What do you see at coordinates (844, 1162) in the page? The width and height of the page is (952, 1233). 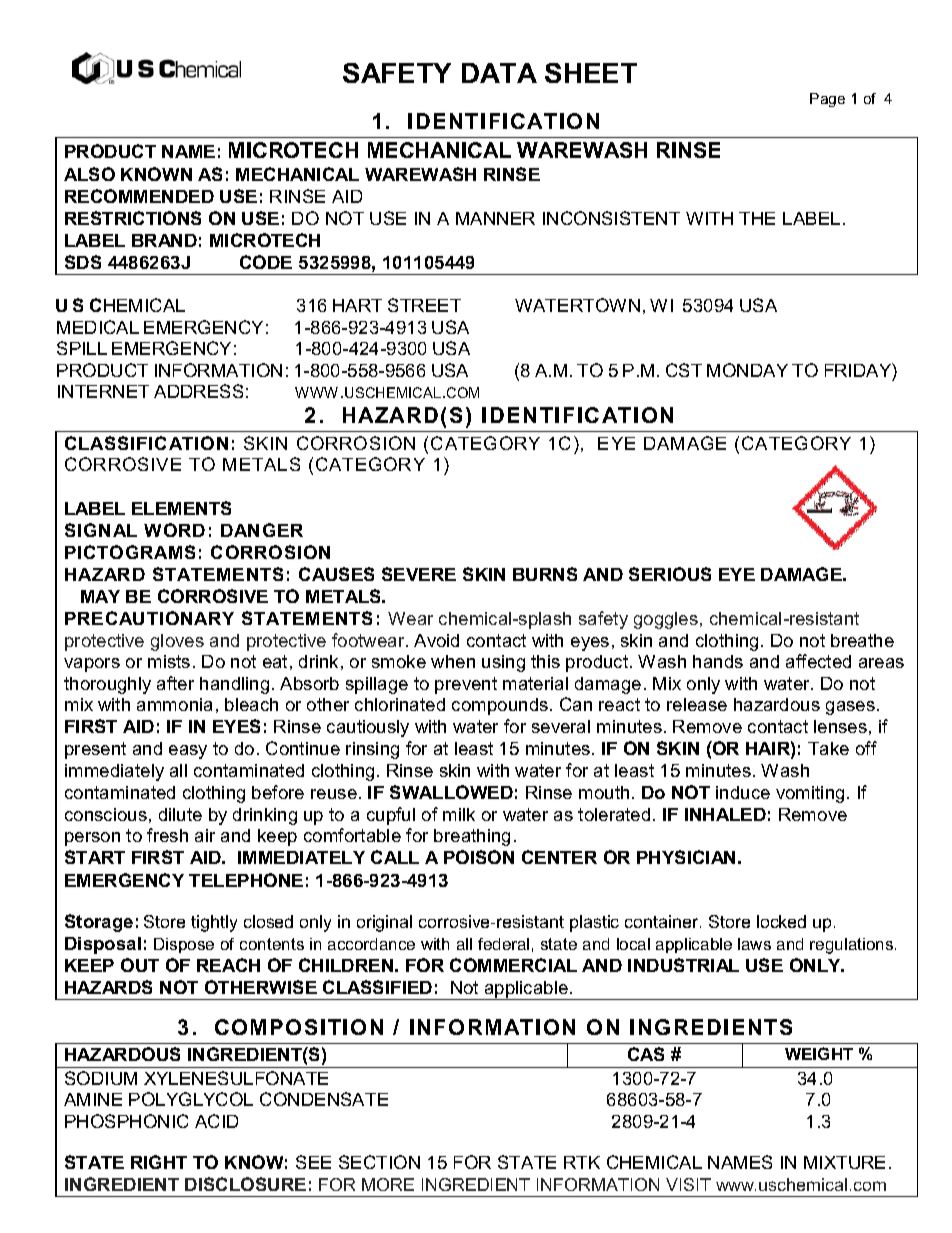 I see `MIXTURE` at bounding box center [844, 1162].
